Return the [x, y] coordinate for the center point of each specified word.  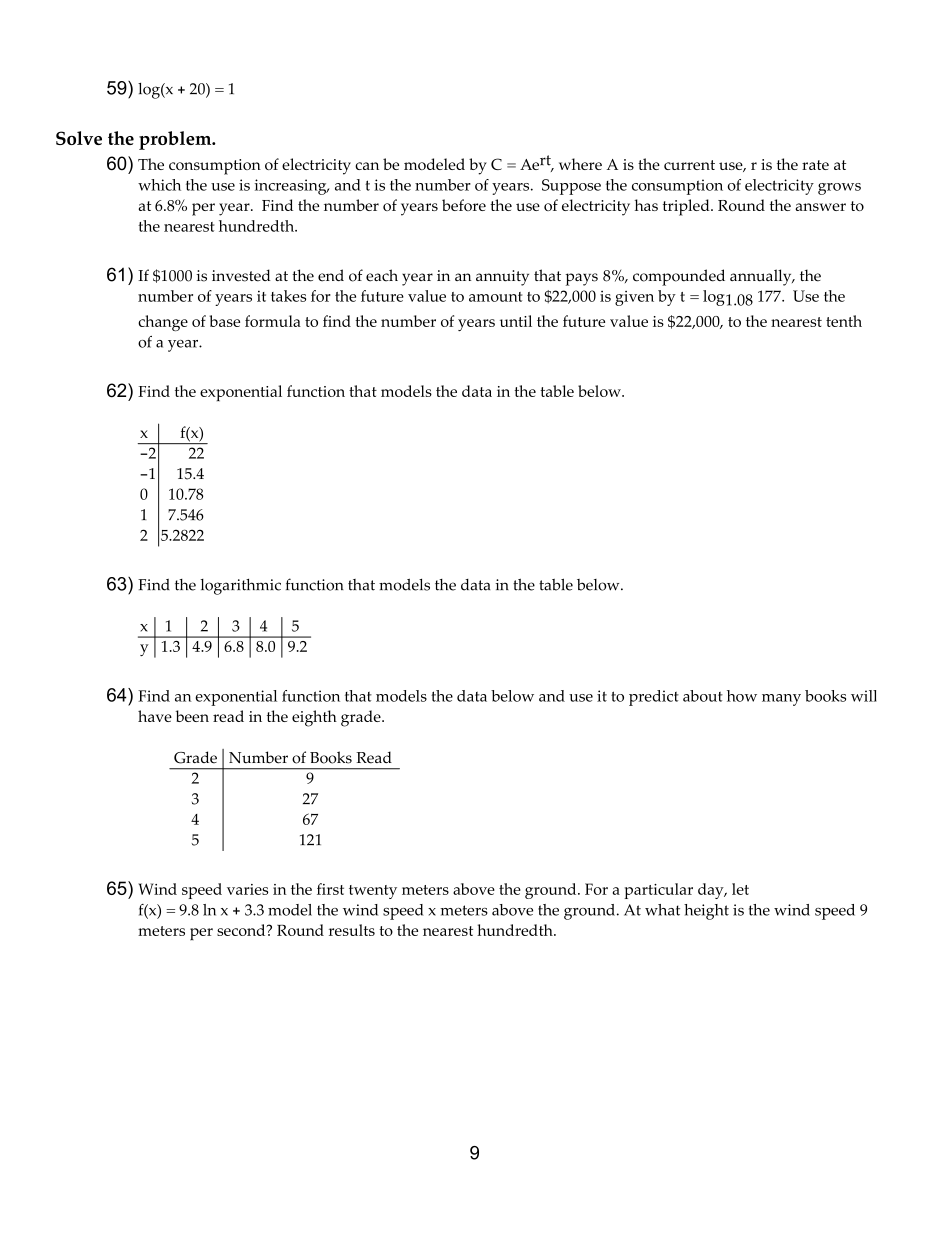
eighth [314, 718]
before [464, 205]
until [516, 321]
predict [654, 698]
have [155, 716]
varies [247, 889]
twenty [373, 892]
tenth [844, 321]
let [740, 889]
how [742, 696]
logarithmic [240, 587]
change [163, 323]
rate [815, 165]
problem [176, 140]
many [781, 700]
